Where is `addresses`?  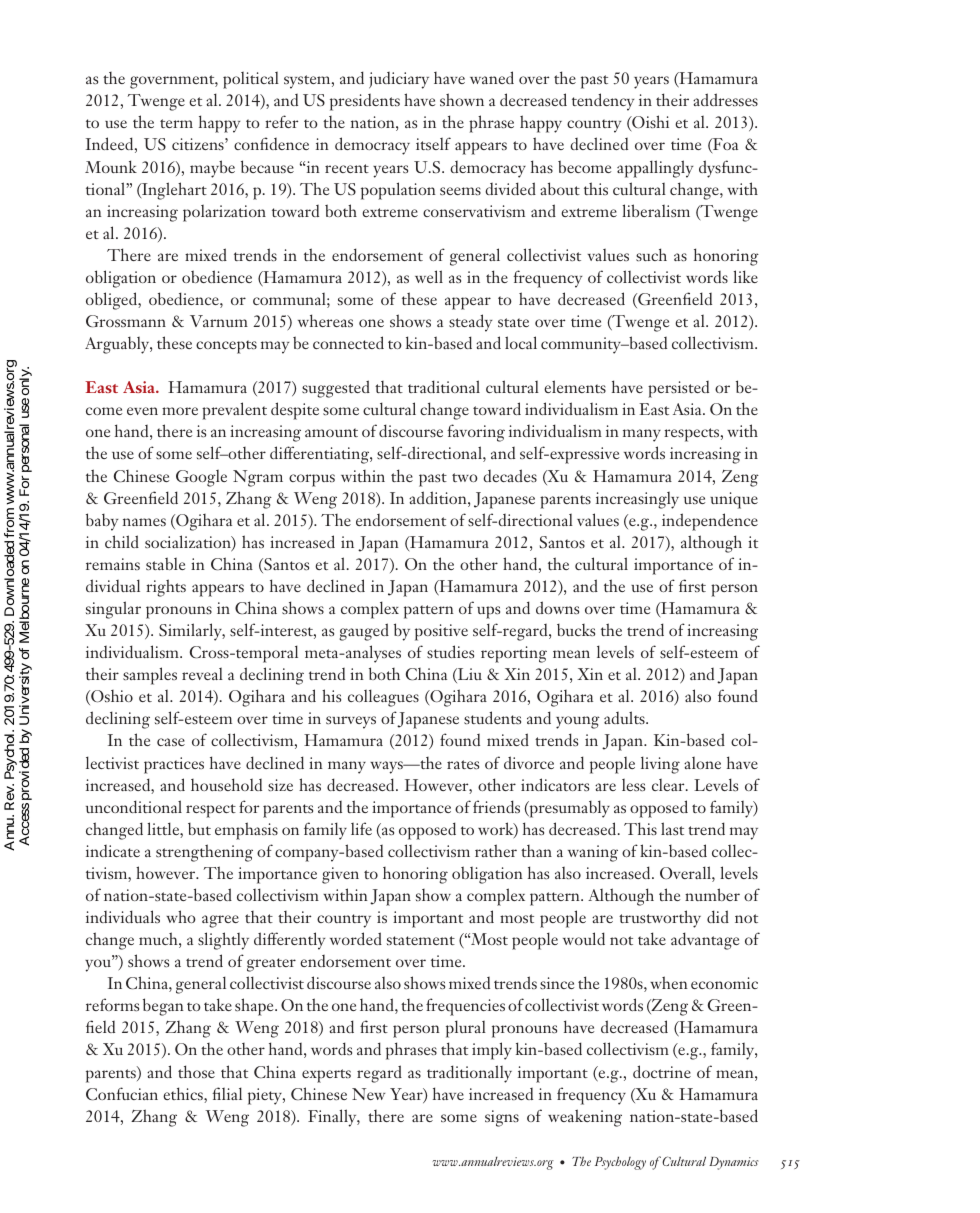
addresses is located at coordinates (725, 99).
